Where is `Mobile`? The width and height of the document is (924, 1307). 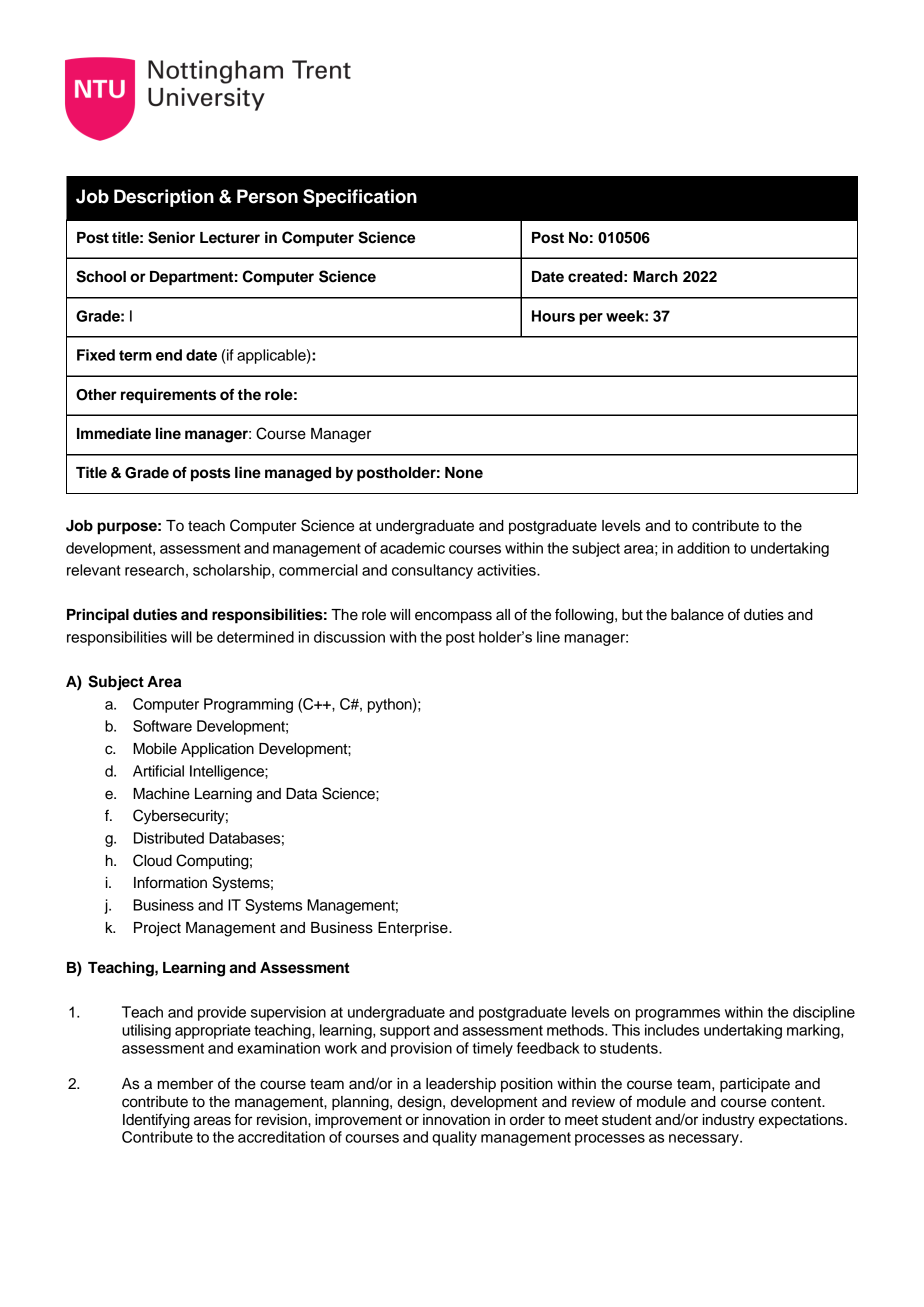
Mobile is located at coordinates (155, 749).
